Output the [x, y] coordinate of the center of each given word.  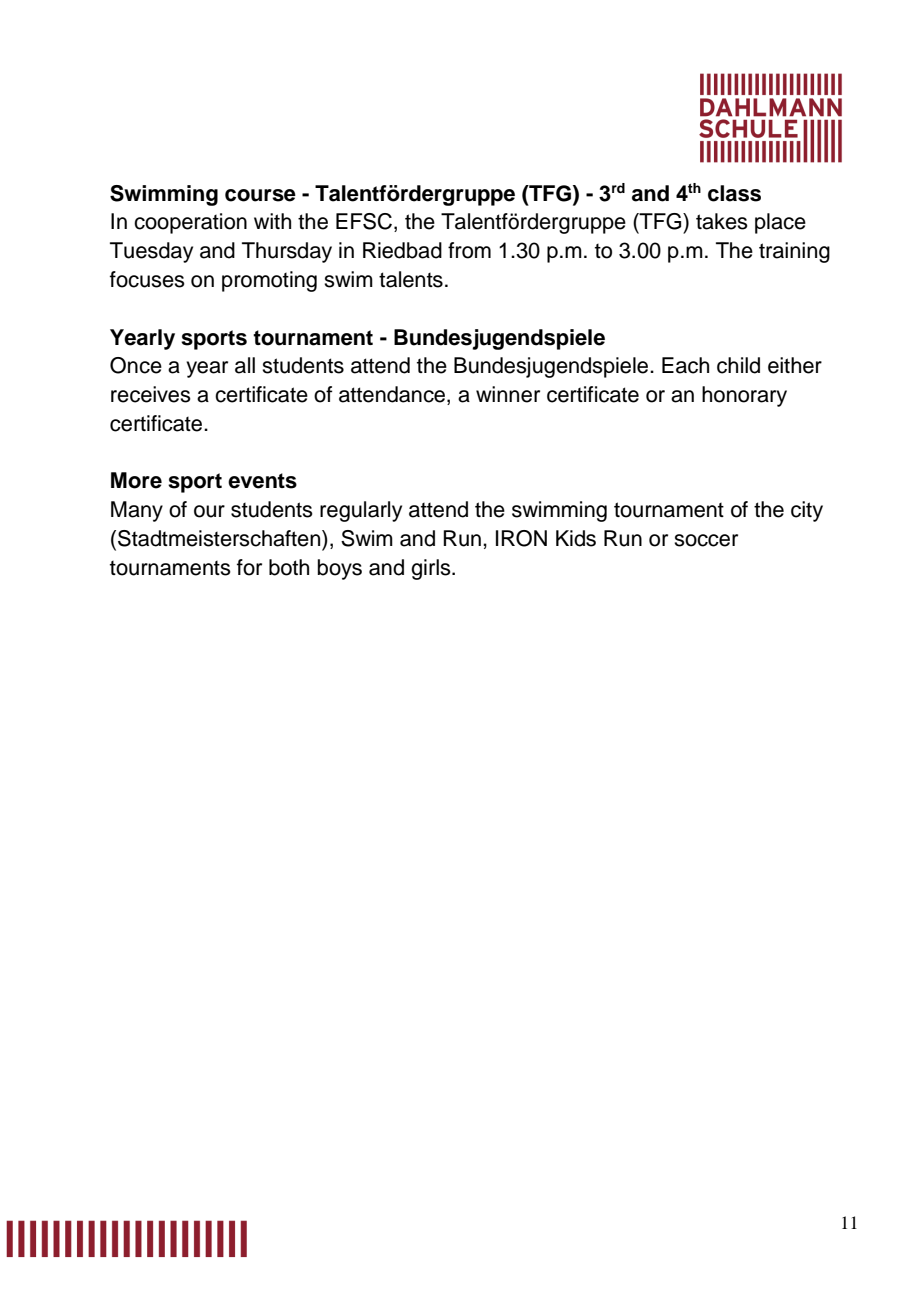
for [249, 567]
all [245, 365]
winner [508, 394]
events [262, 481]
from [469, 250]
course [260, 195]
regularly [361, 511]
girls [432, 569]
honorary [744, 396]
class [734, 193]
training [794, 252]
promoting [269, 281]
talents [411, 279]
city [807, 511]
